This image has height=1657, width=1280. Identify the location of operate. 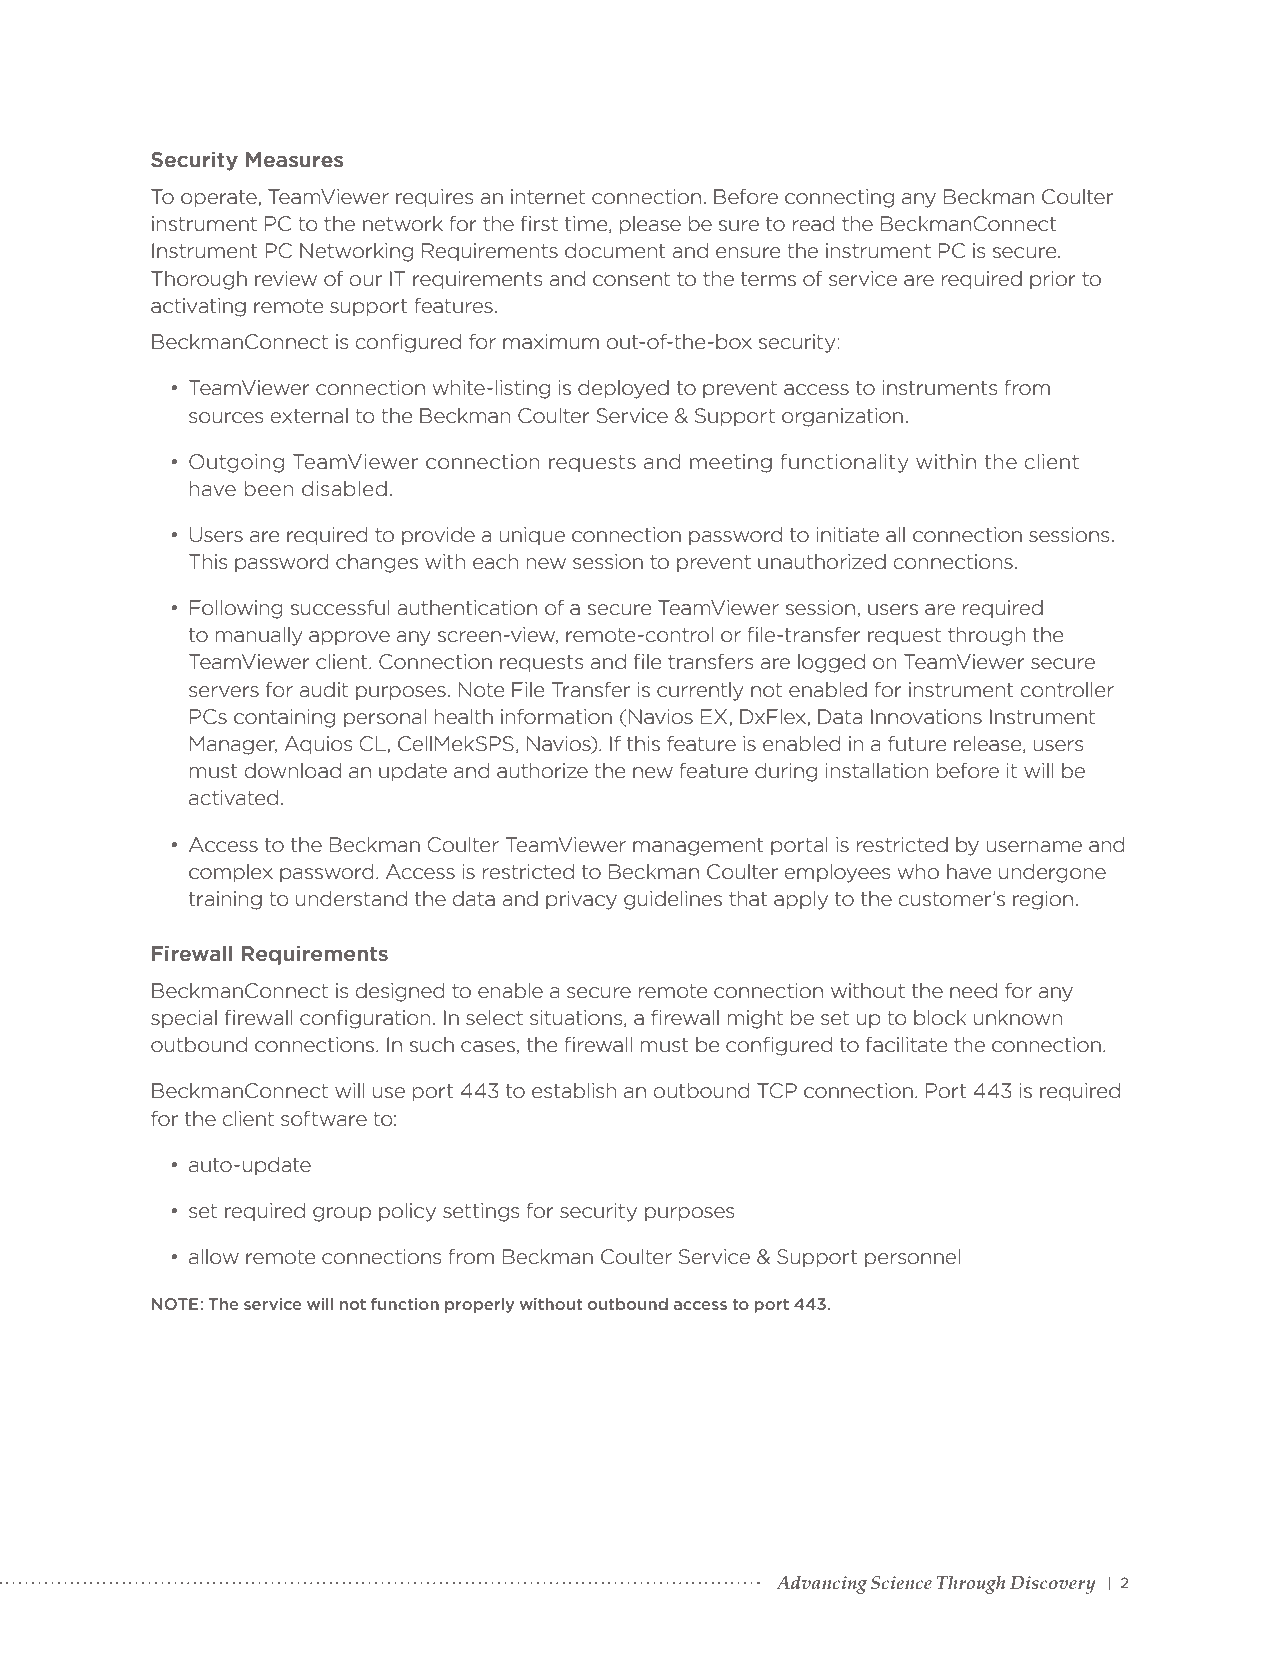
(220, 199).
